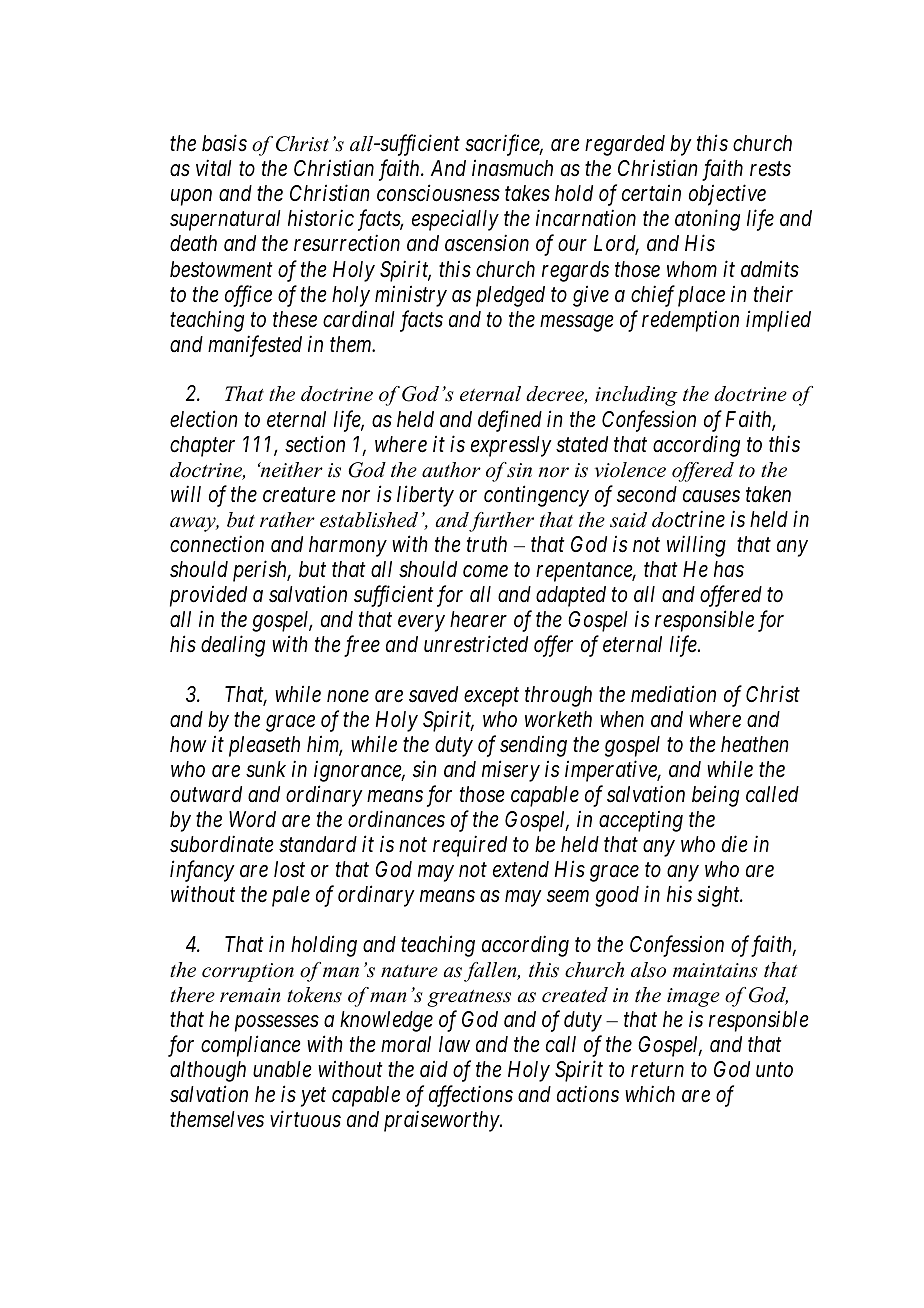 Image resolution: width=924 pixels, height=1308 pixels. I want to click on has, so click(729, 569).
